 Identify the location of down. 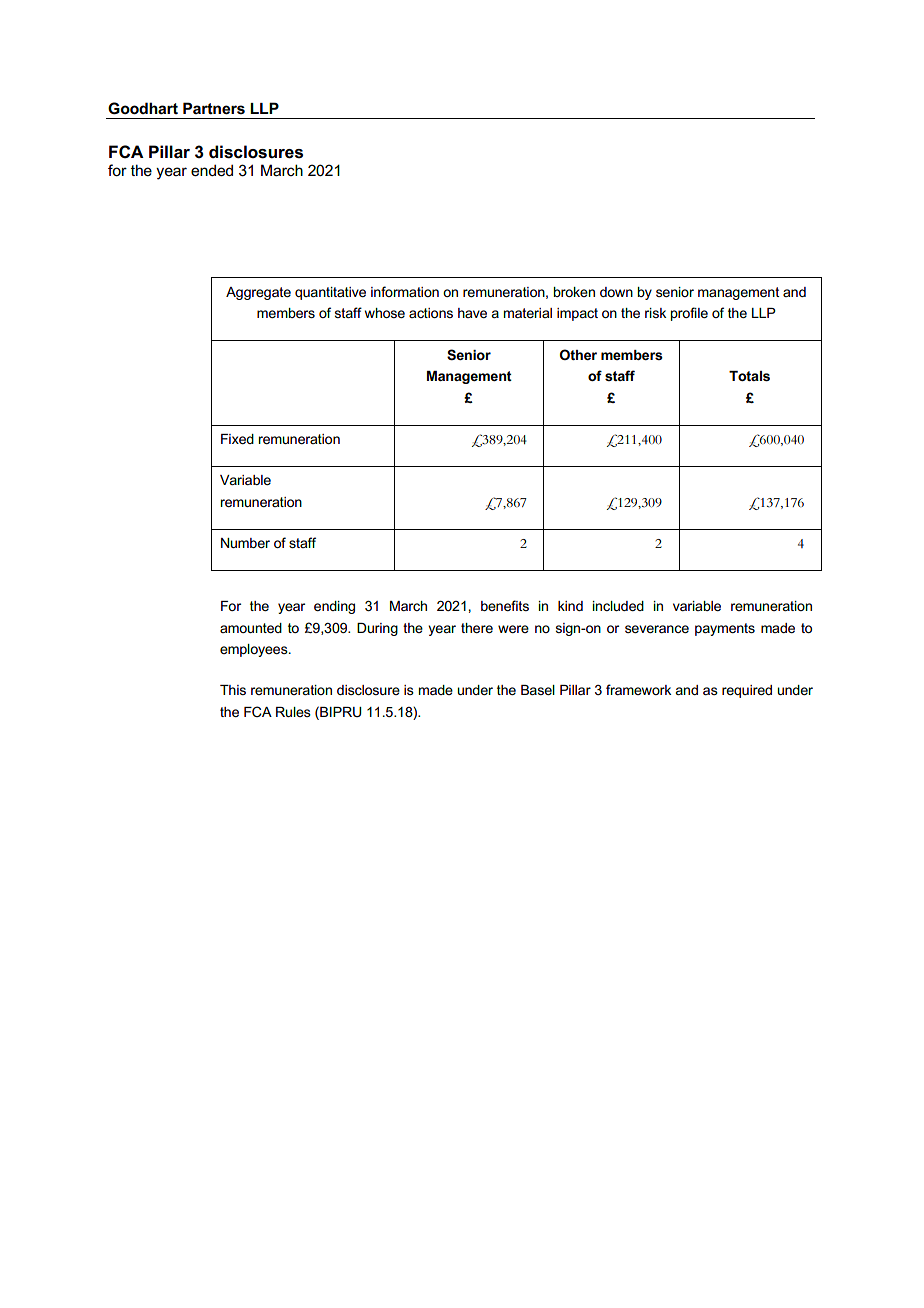
(616, 292).
